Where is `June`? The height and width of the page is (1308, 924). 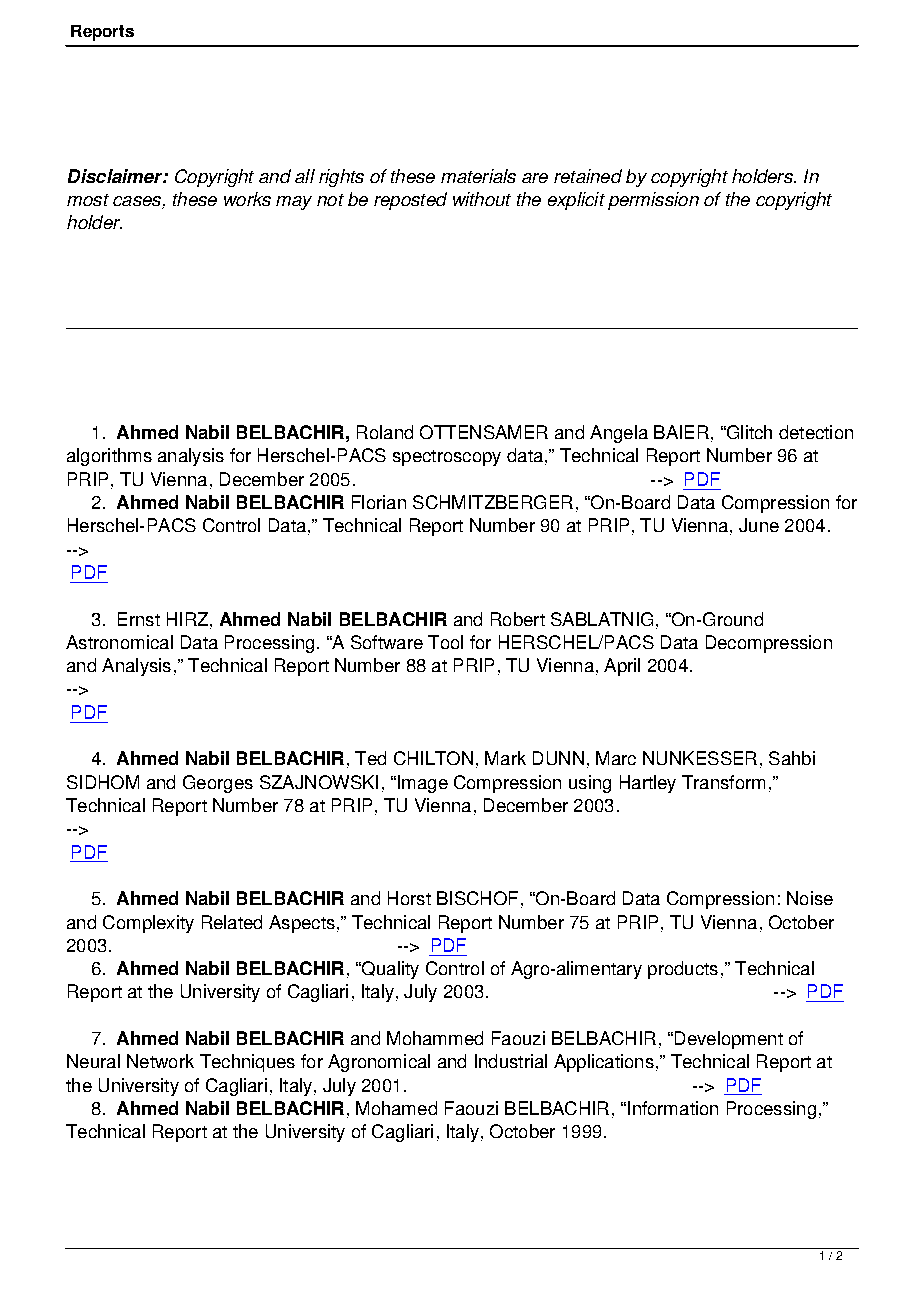
June is located at coordinates (759, 525).
